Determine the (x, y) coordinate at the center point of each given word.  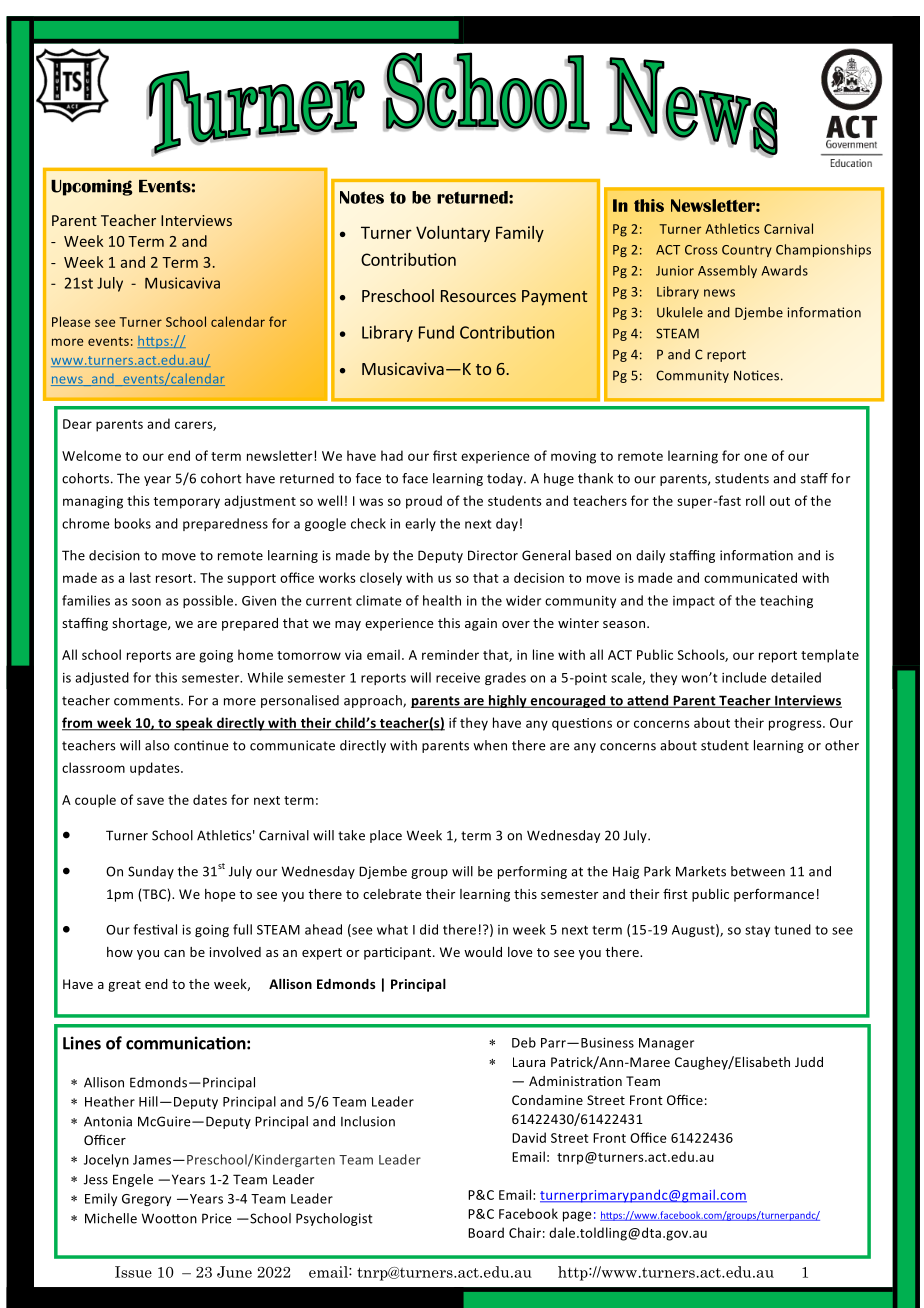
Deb (524, 1042)
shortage (140, 624)
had (392, 455)
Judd (809, 1062)
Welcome (91, 455)
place (386, 836)
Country (747, 251)
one (755, 457)
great (124, 986)
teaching (786, 601)
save (150, 801)
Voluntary (453, 234)
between (758, 871)
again (481, 624)
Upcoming (92, 187)
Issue (133, 1272)
